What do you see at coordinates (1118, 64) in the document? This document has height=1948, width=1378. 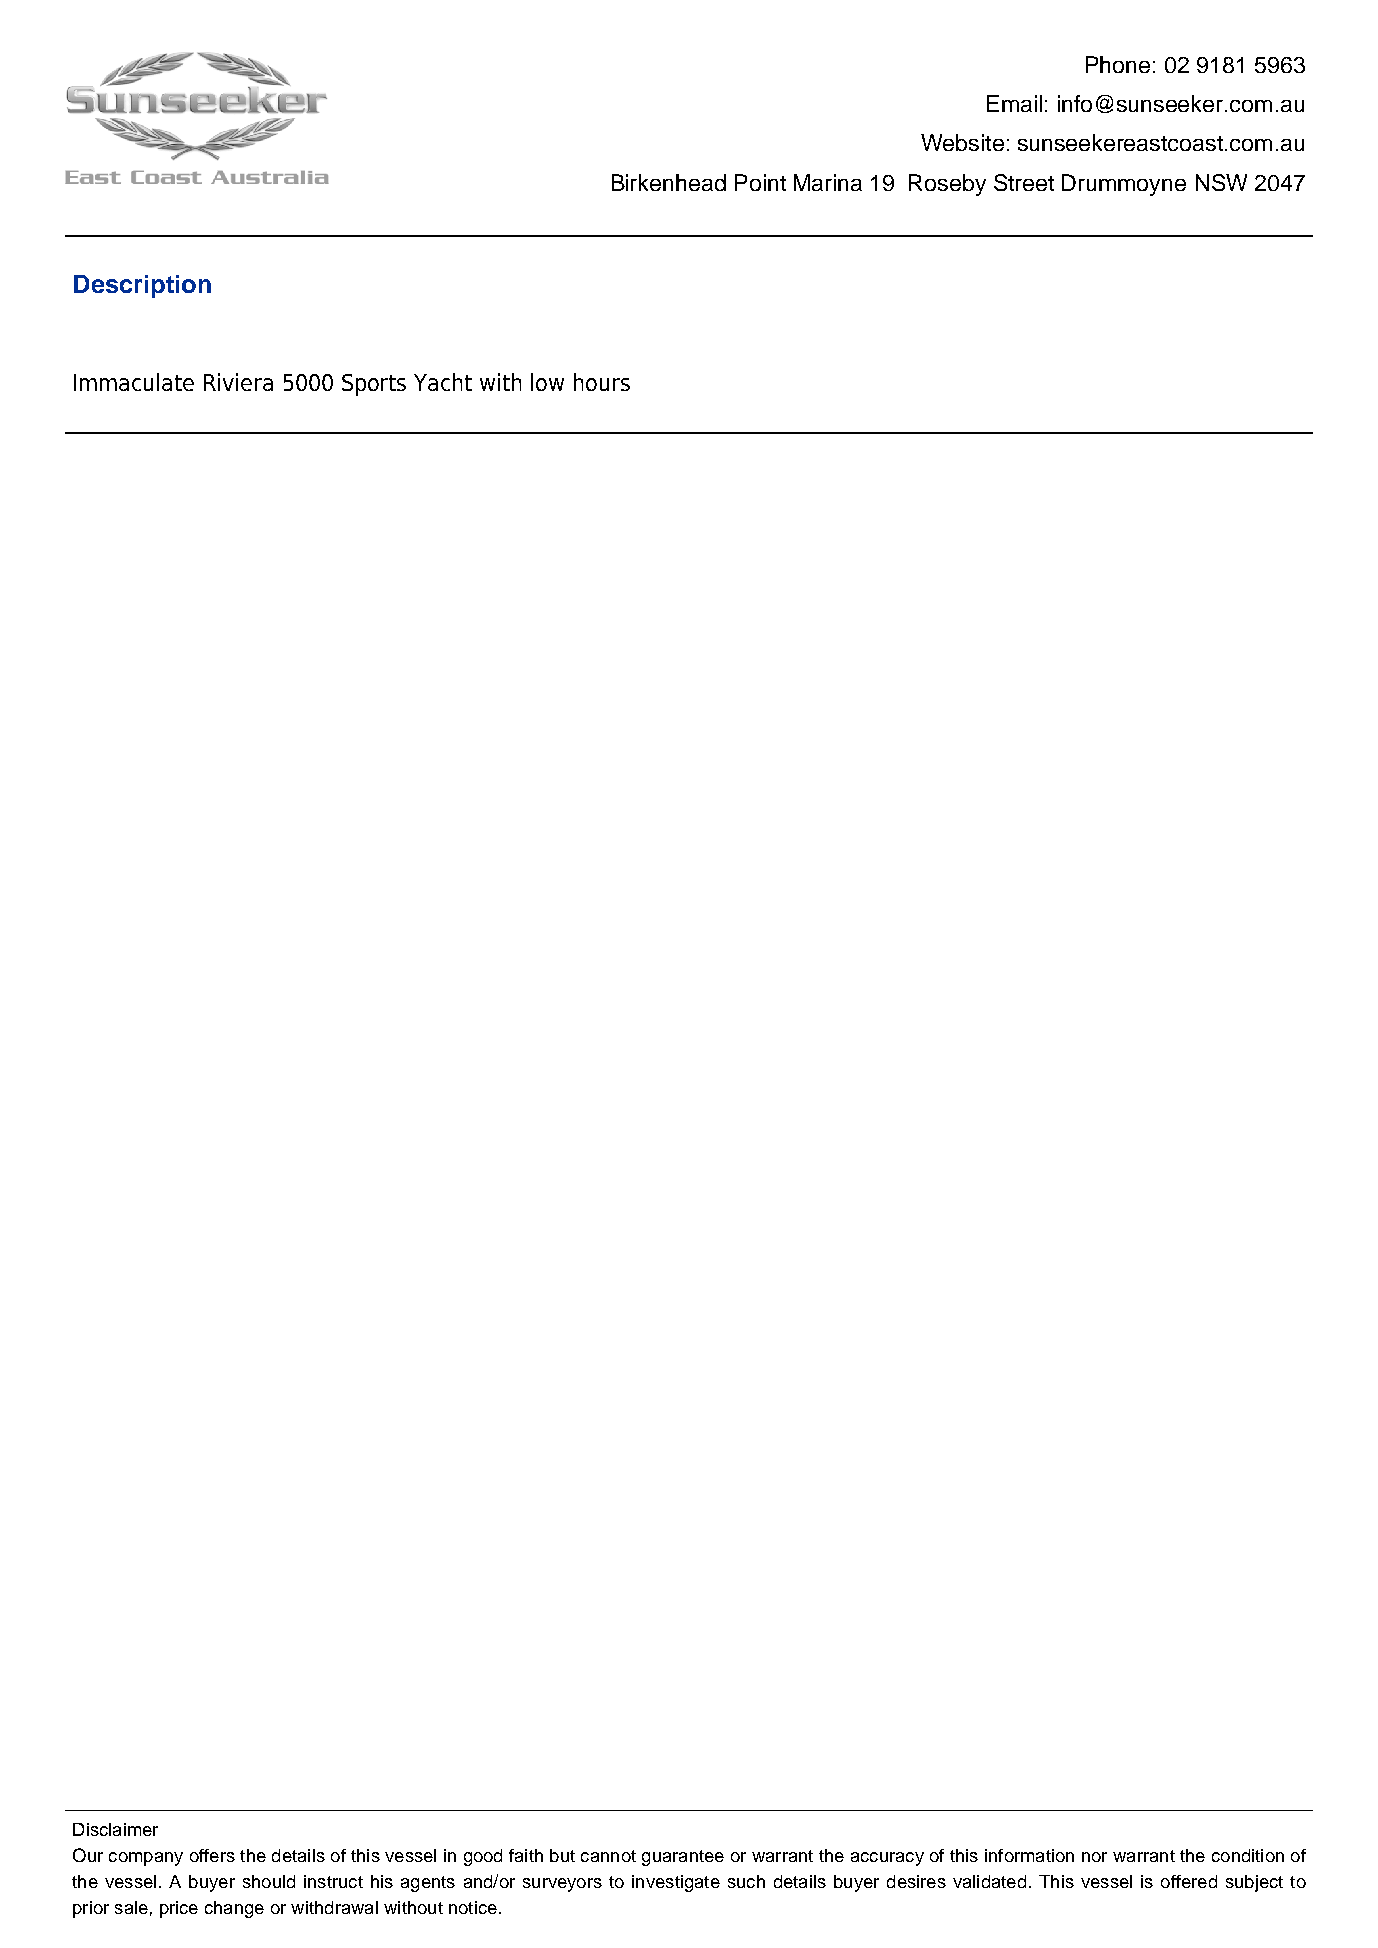 I see `Phone` at bounding box center [1118, 64].
